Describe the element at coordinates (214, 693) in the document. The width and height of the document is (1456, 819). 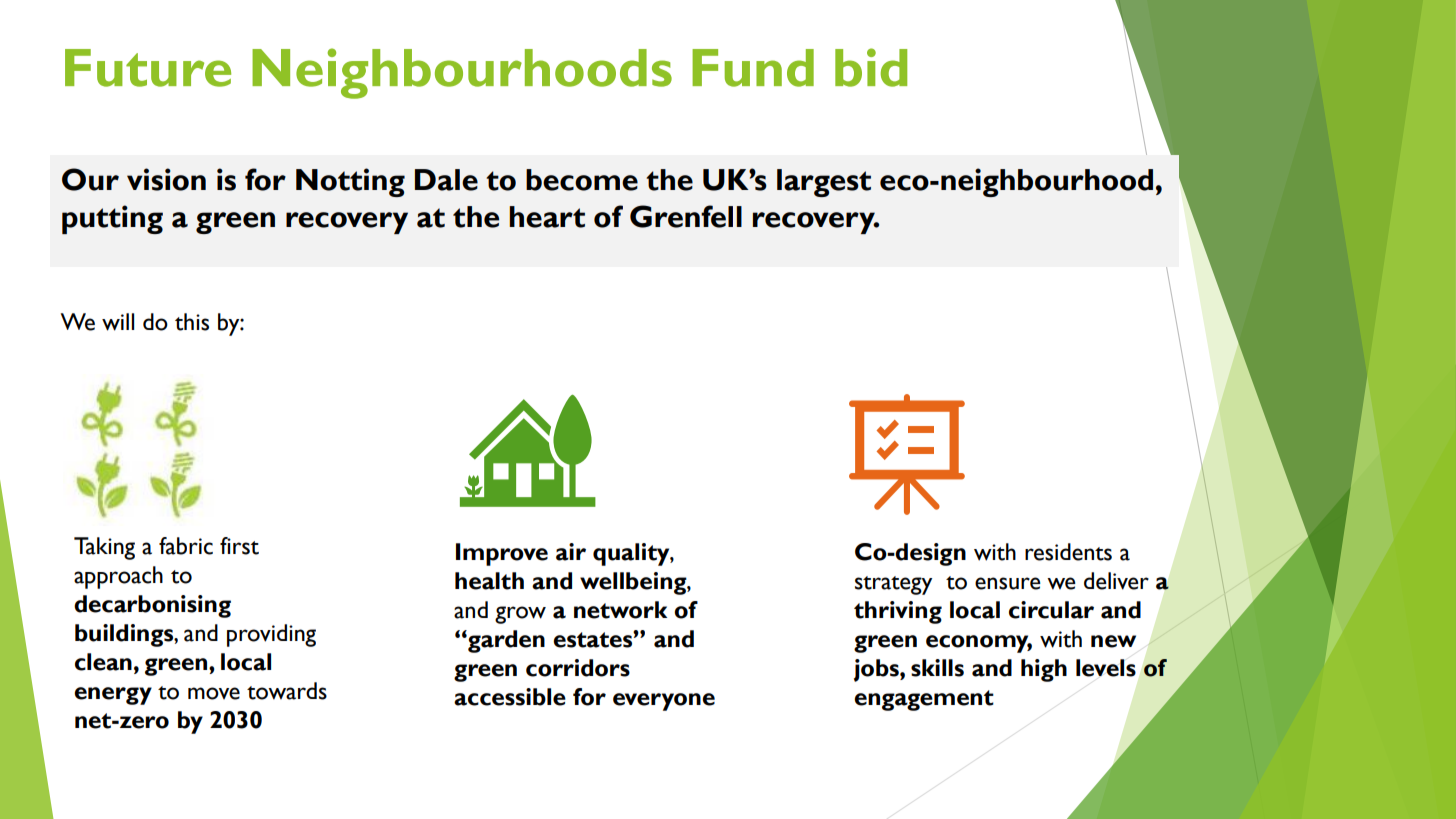
I see `move` at that location.
